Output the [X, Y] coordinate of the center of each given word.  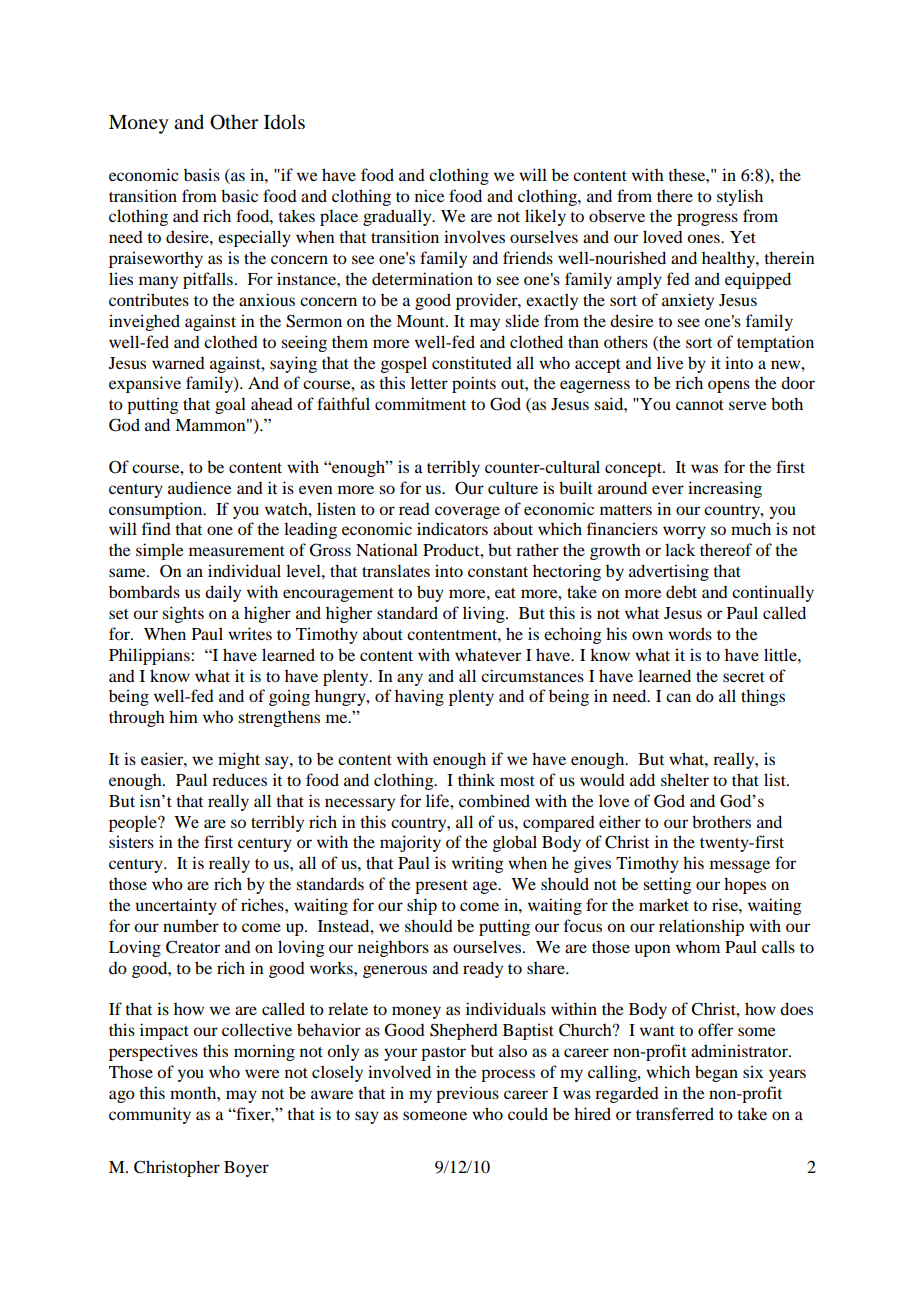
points [474, 384]
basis [202, 174]
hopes [745, 885]
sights [183, 614]
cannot [700, 405]
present [441, 887]
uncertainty [176, 906]
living [485, 614]
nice [430, 195]
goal [230, 405]
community [150, 1115]
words [690, 633]
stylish [740, 197]
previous [467, 1094]
